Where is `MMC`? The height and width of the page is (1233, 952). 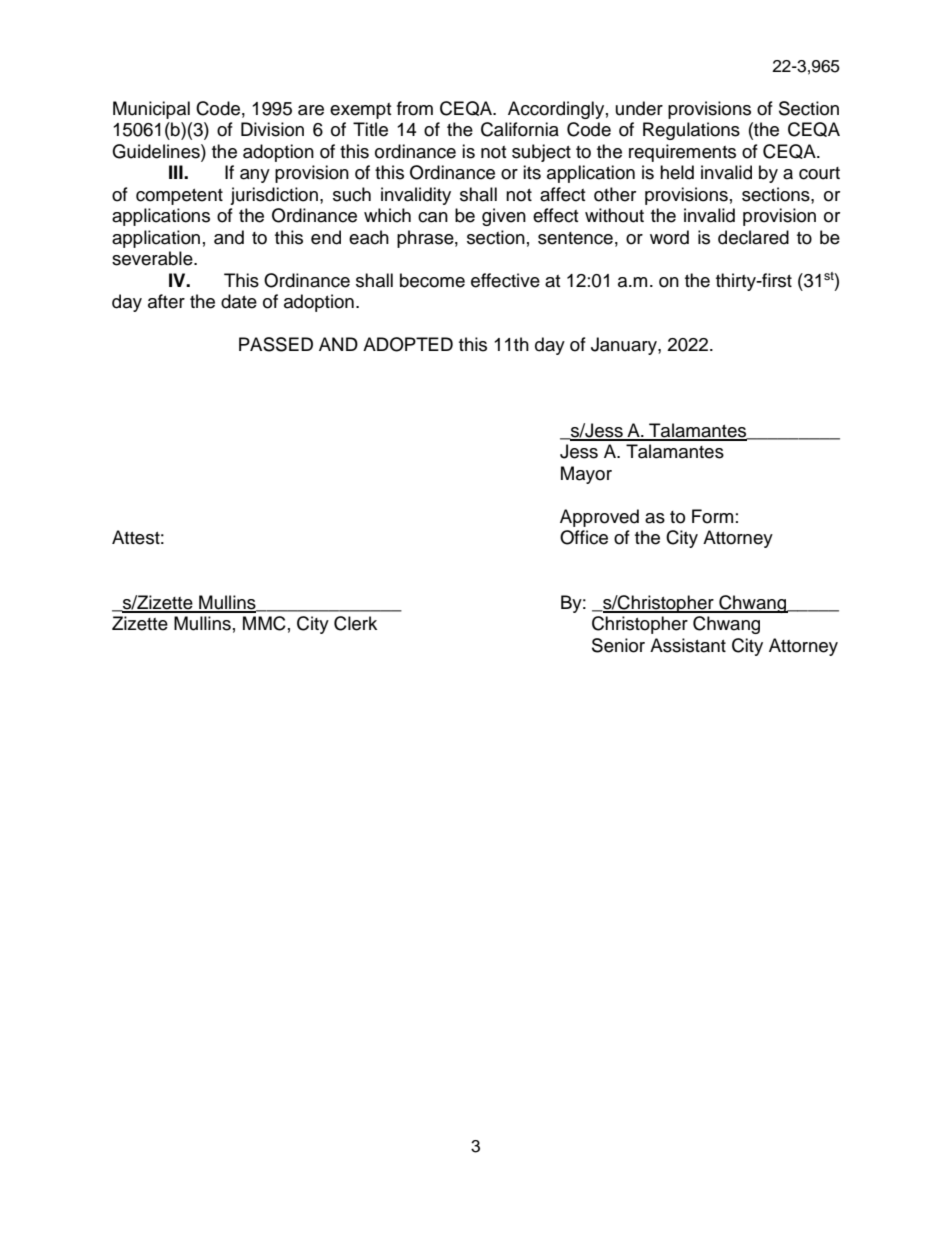 MMC is located at coordinates (264, 623).
